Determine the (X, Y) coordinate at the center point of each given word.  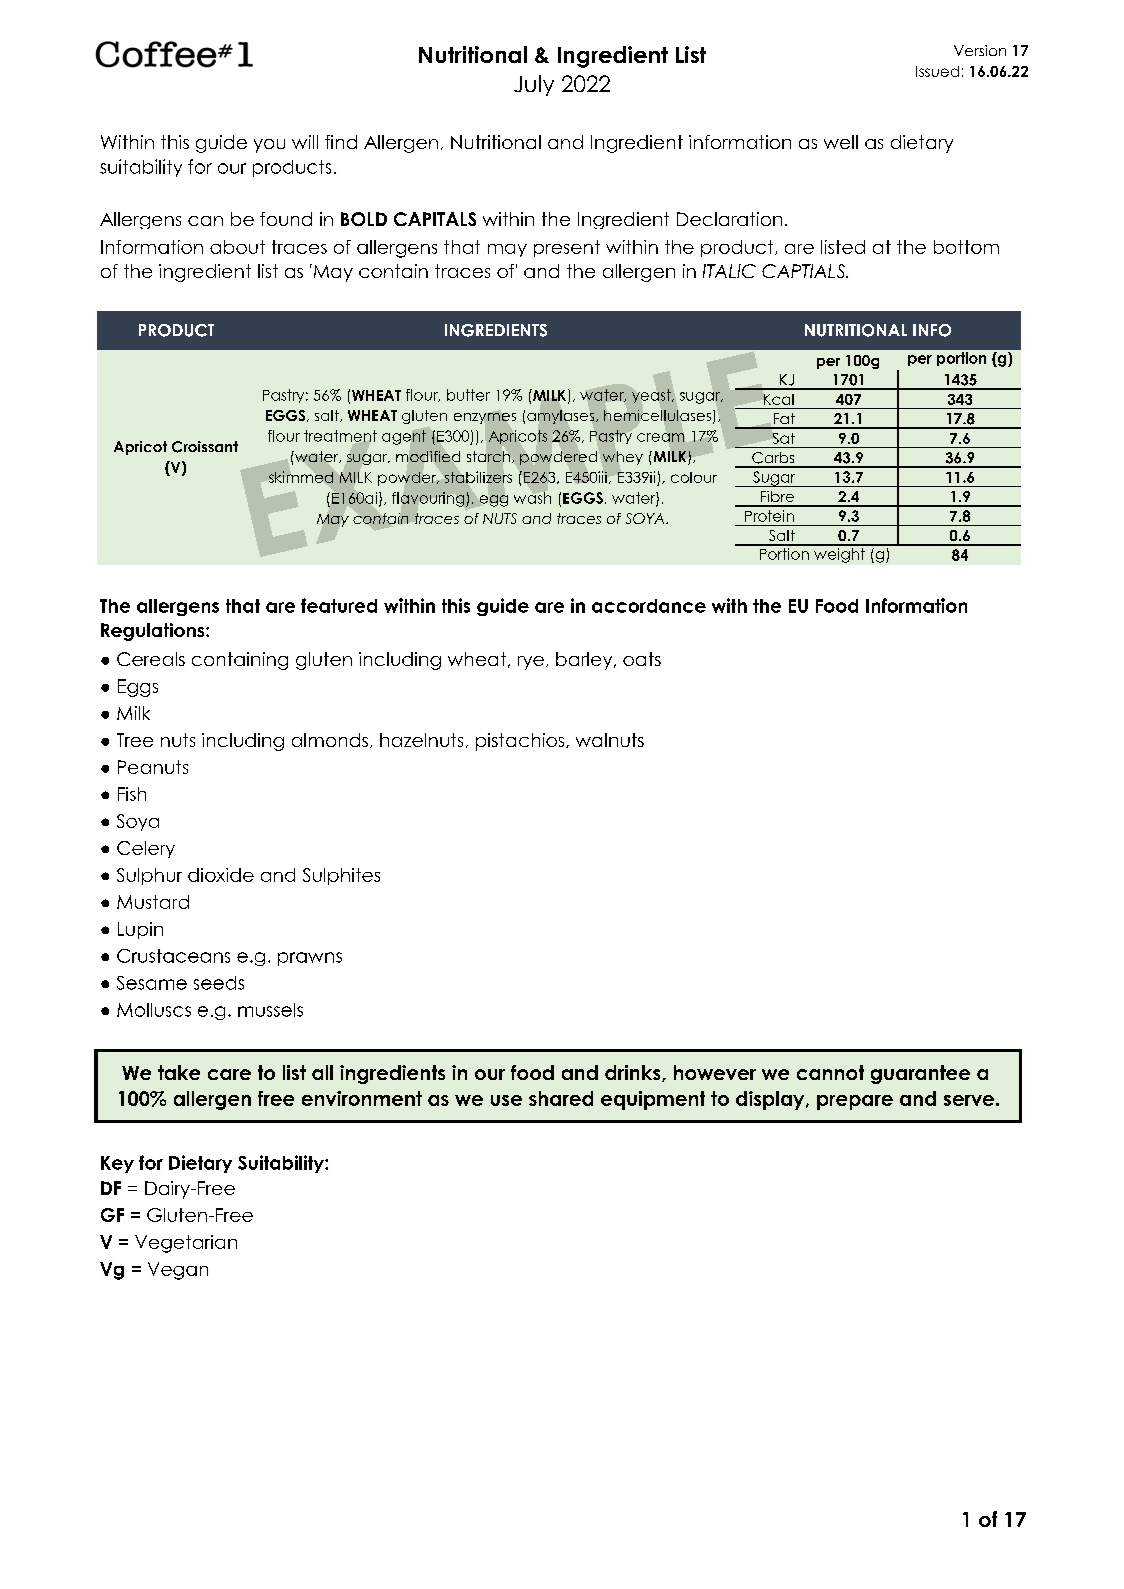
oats (642, 659)
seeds (219, 983)
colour (694, 477)
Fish (132, 794)
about (237, 247)
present (567, 248)
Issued (937, 71)
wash (532, 498)
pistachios (521, 742)
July (534, 85)
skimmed (301, 477)
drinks (634, 1073)
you (269, 146)
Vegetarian (186, 1244)
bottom (966, 247)
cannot (830, 1072)
